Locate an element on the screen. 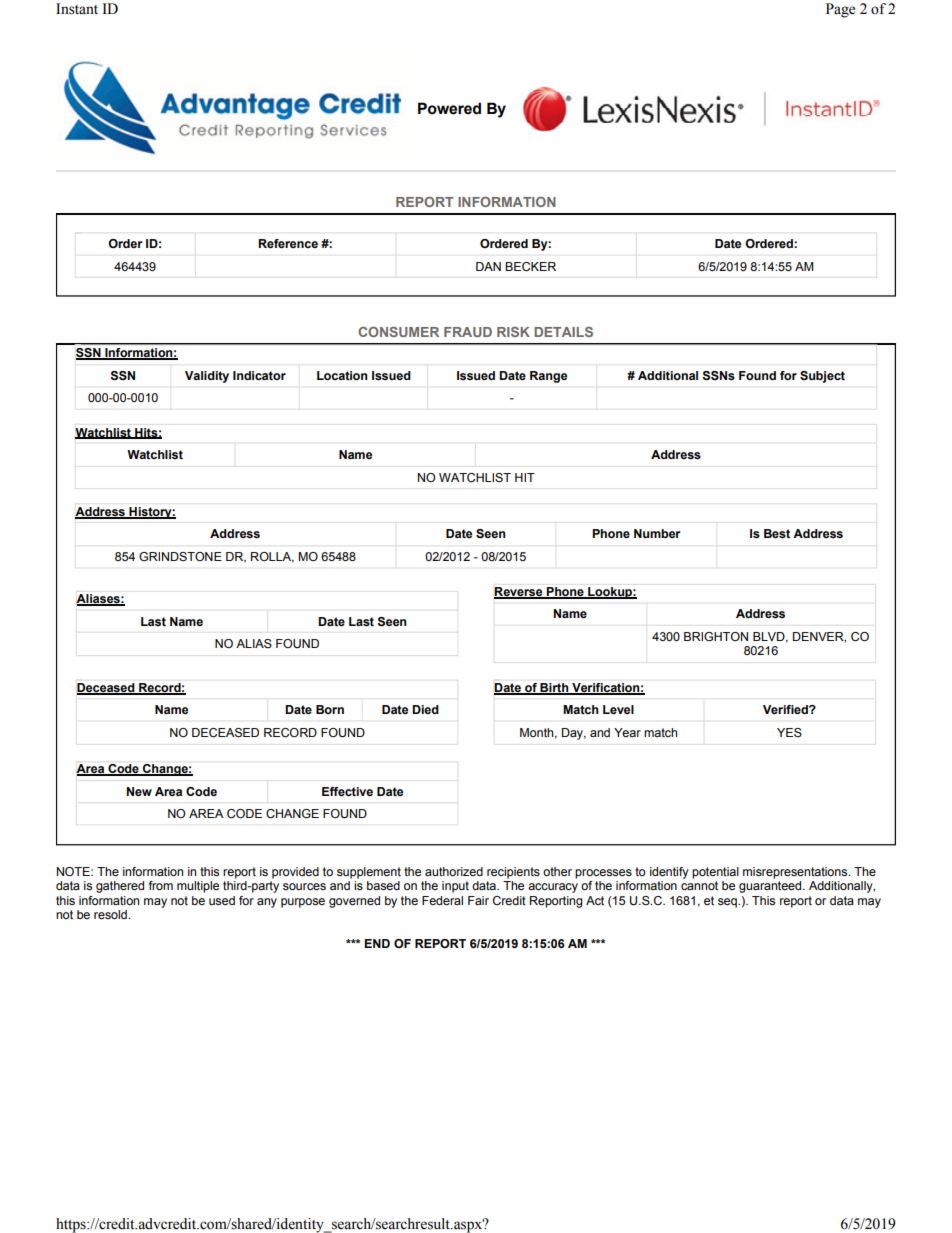 The width and height of the screenshot is (952, 1233). from is located at coordinates (161, 885).
